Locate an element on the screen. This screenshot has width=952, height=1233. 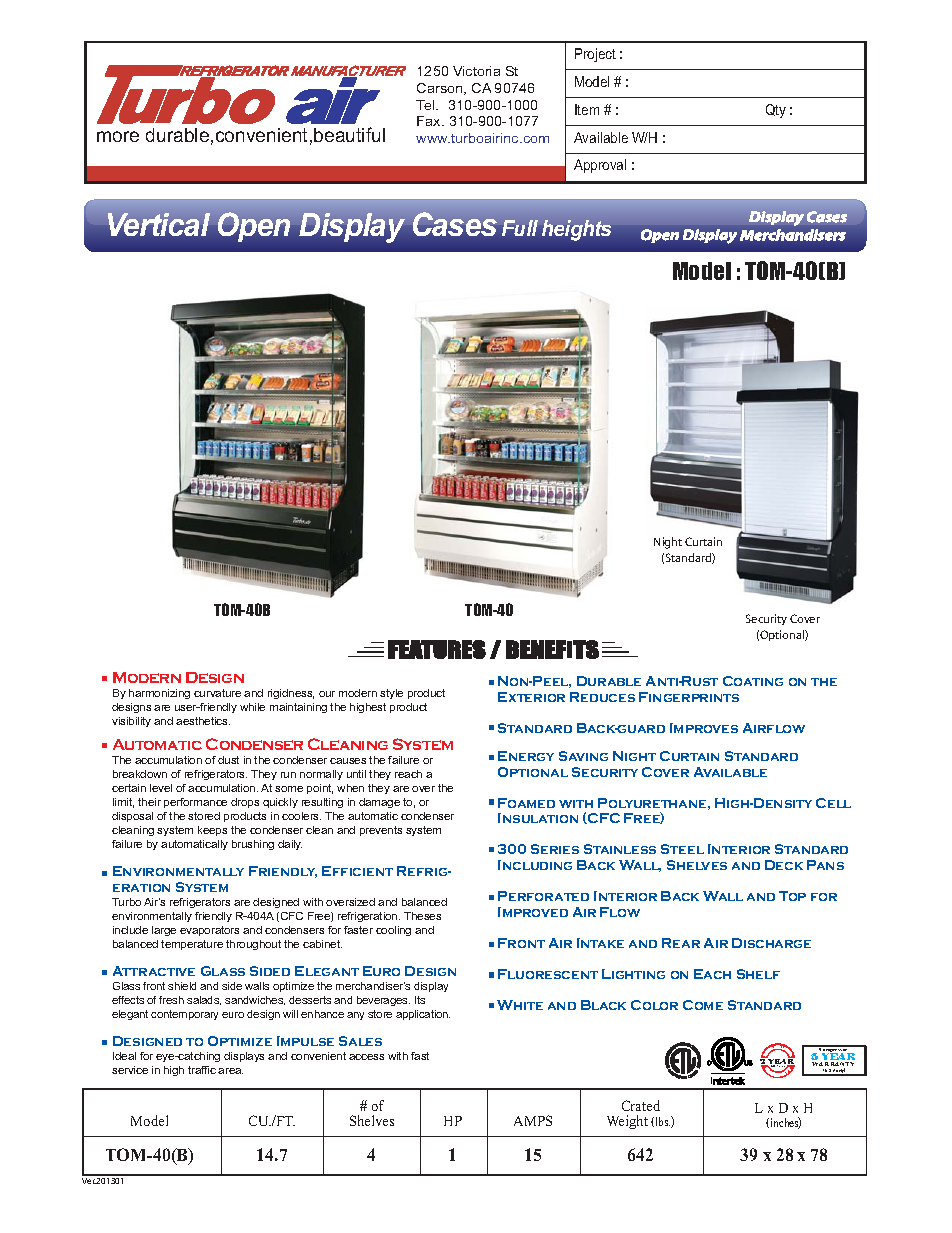
AMPS is located at coordinates (533, 1120).
